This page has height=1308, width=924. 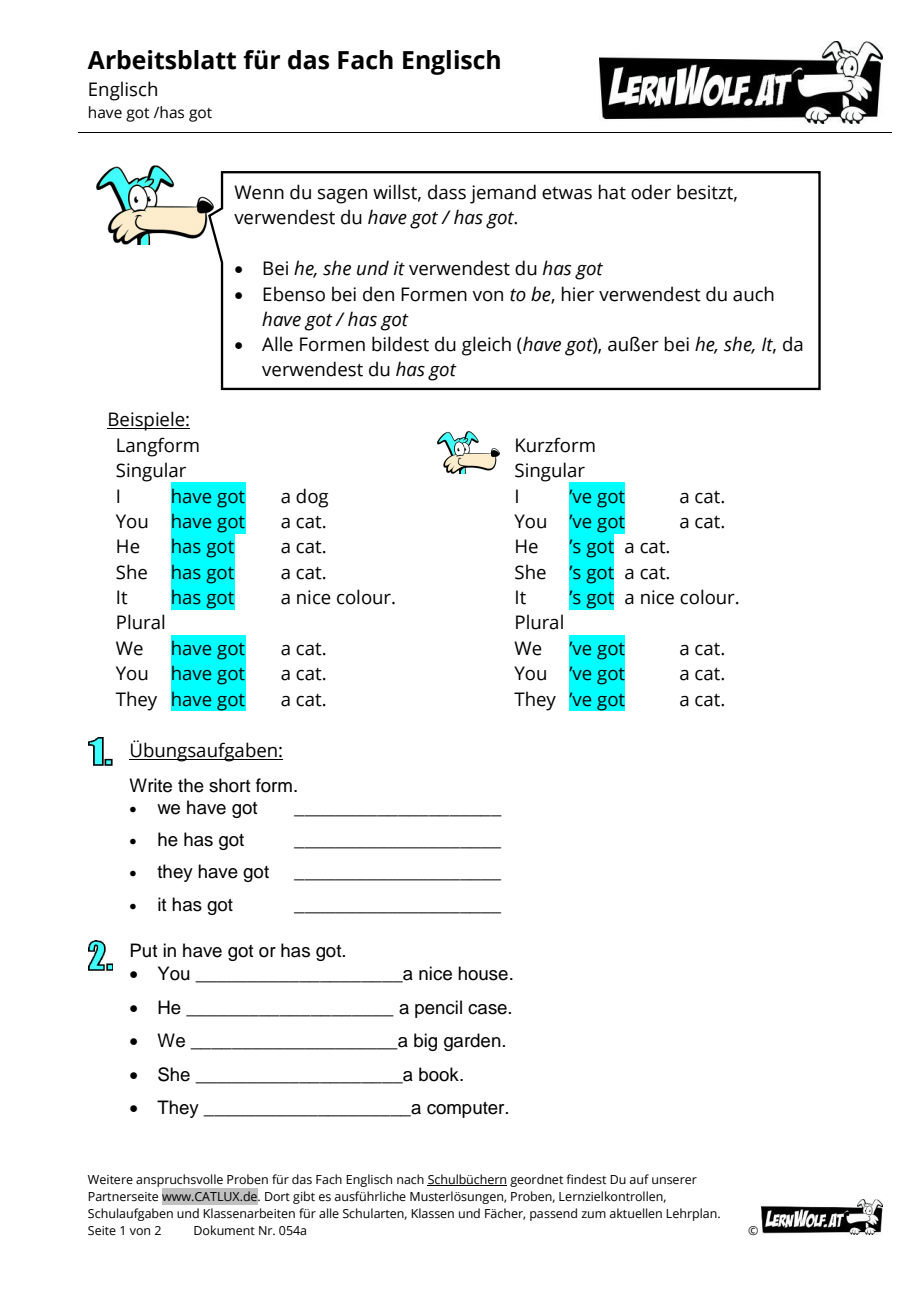 What do you see at coordinates (110, 1179) in the page?
I see `Weitere` at bounding box center [110, 1179].
